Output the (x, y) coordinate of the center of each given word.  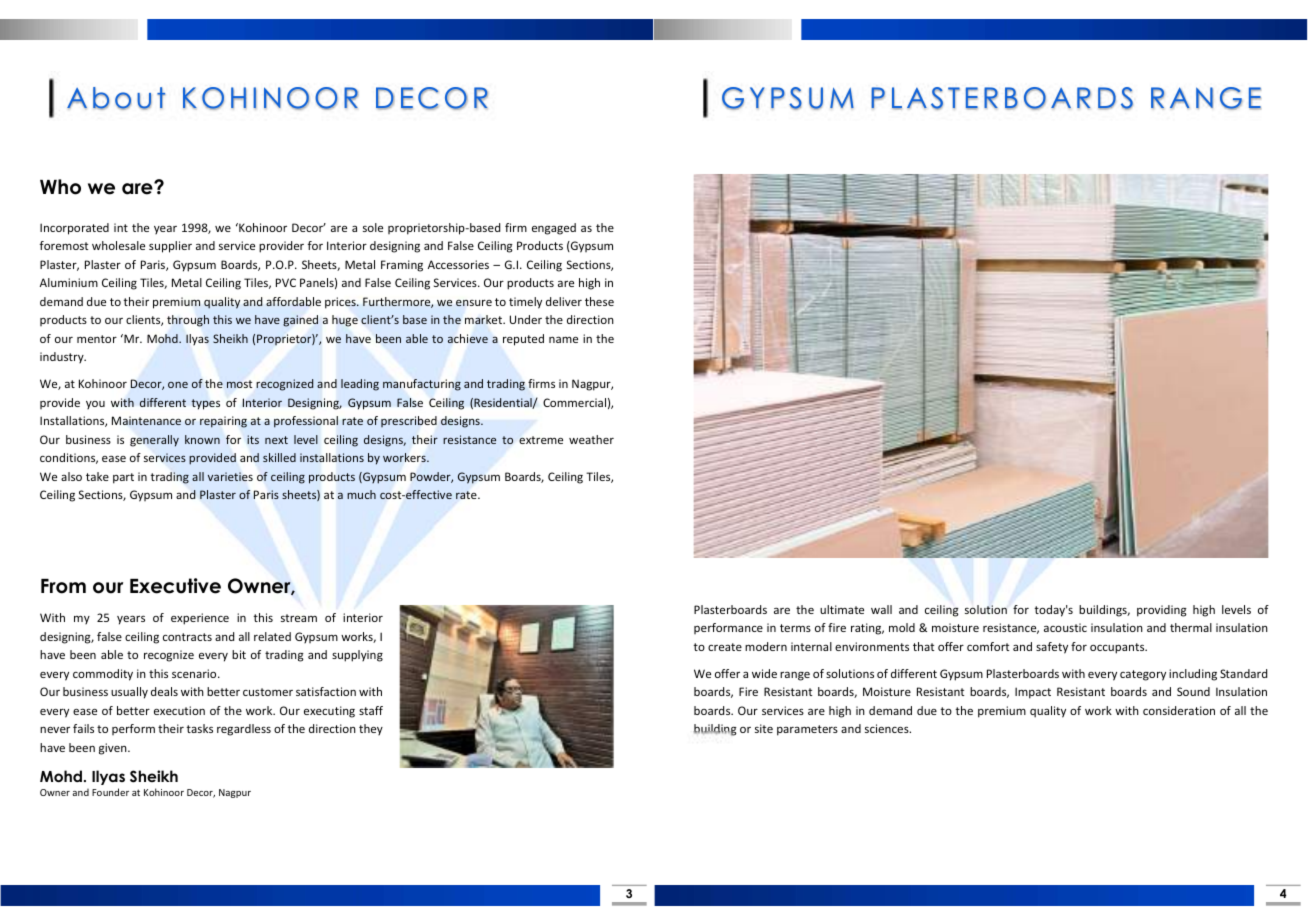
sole (373, 227)
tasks (199, 728)
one (178, 385)
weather (591, 439)
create (725, 647)
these (599, 301)
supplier (170, 247)
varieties (230, 476)
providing (1162, 611)
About (116, 98)
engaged (554, 229)
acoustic (1065, 627)
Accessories (458, 264)
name (563, 339)
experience (200, 619)
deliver (564, 301)
